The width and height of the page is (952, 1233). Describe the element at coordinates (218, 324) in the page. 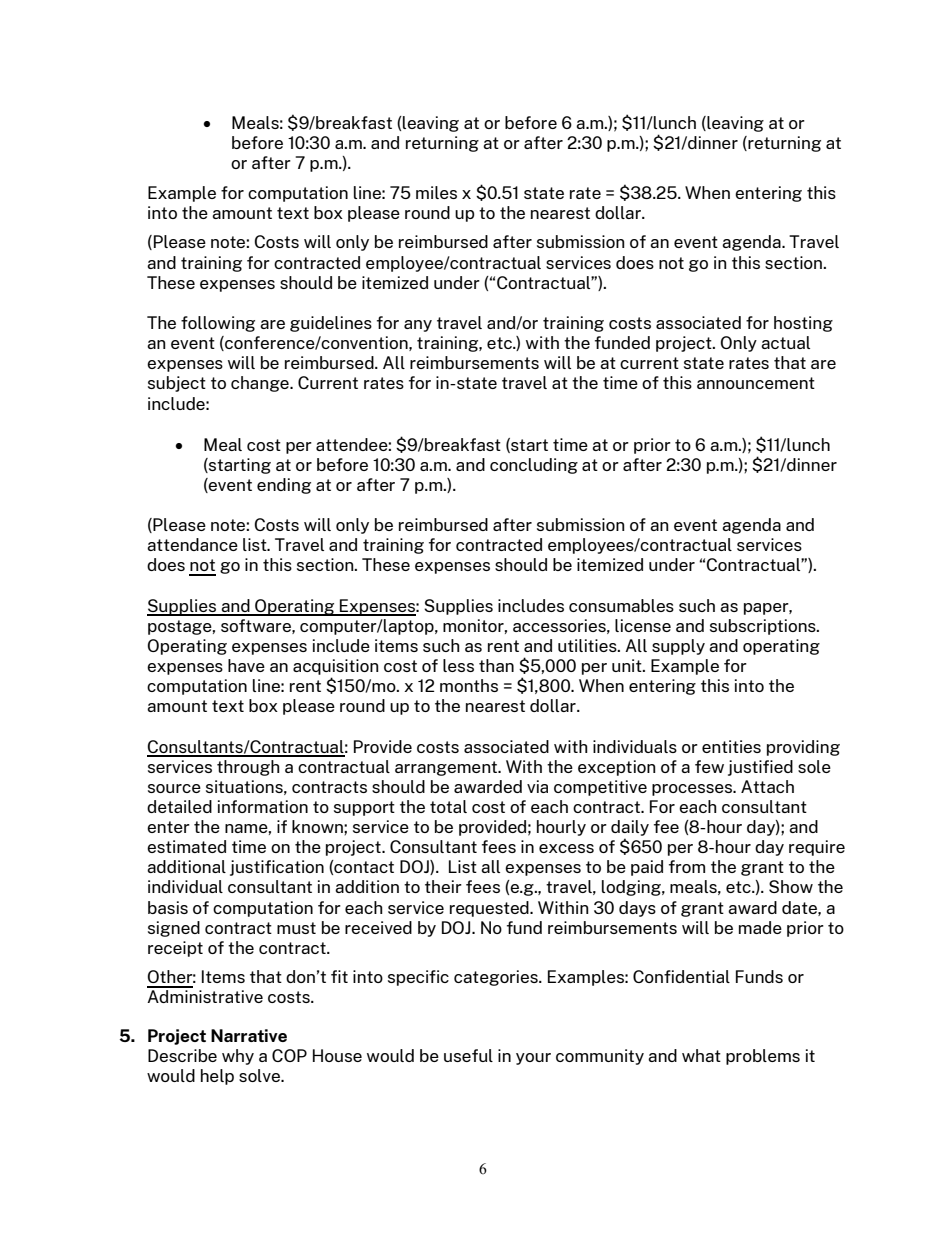

I see `following` at that location.
